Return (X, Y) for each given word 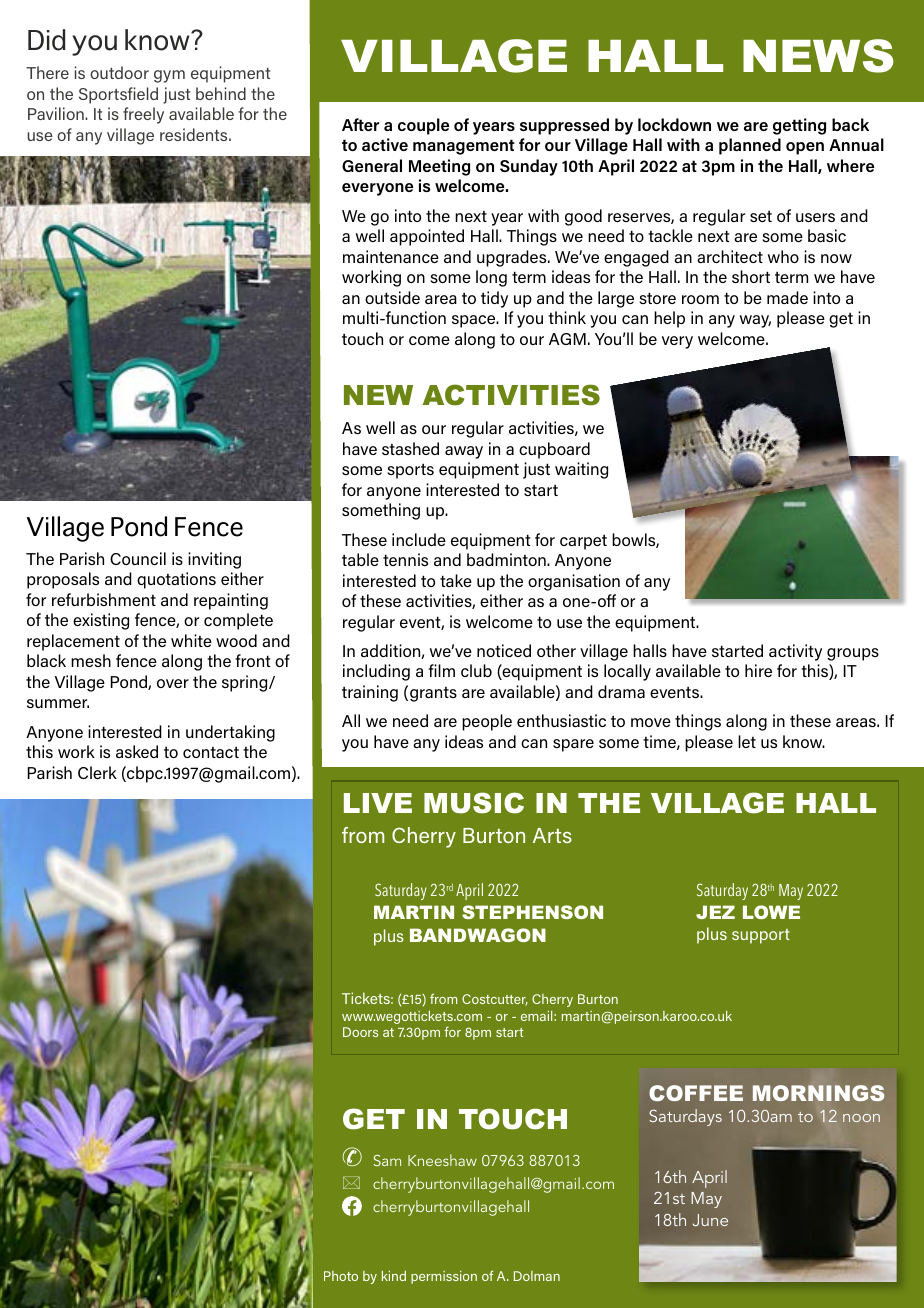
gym (169, 76)
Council (138, 558)
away (464, 452)
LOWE (771, 912)
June (710, 1220)
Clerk (97, 772)
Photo (341, 1276)
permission (444, 1277)
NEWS (818, 56)
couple (423, 126)
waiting (581, 470)
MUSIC (474, 803)
